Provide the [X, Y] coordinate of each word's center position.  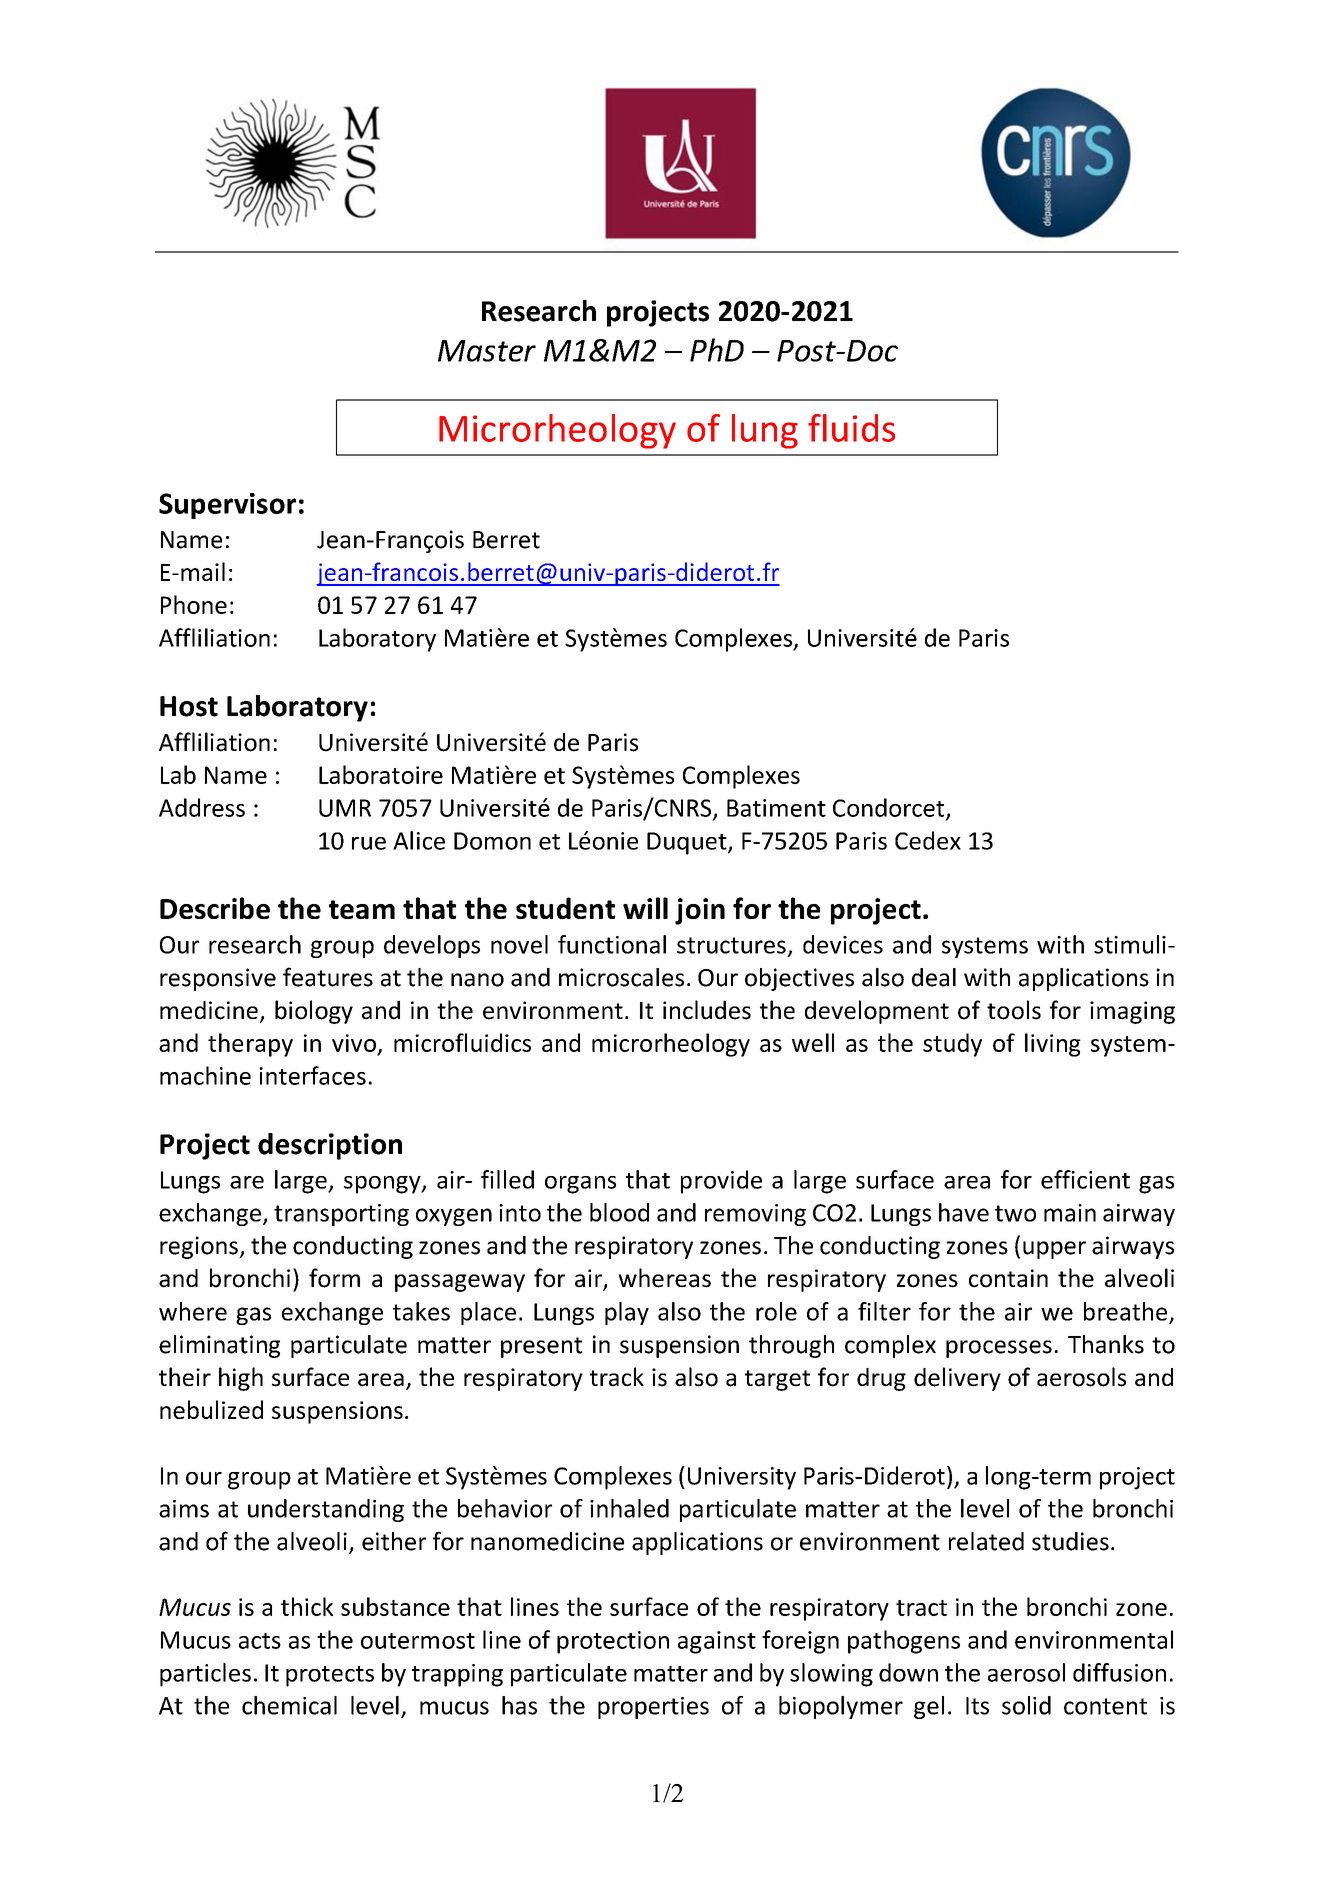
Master [487, 351]
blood [619, 1212]
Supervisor [227, 506]
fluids [851, 428]
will [645, 908]
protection [613, 1642]
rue [369, 843]
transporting [341, 1215]
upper [1054, 1250]
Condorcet [890, 808]
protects [330, 1676]
